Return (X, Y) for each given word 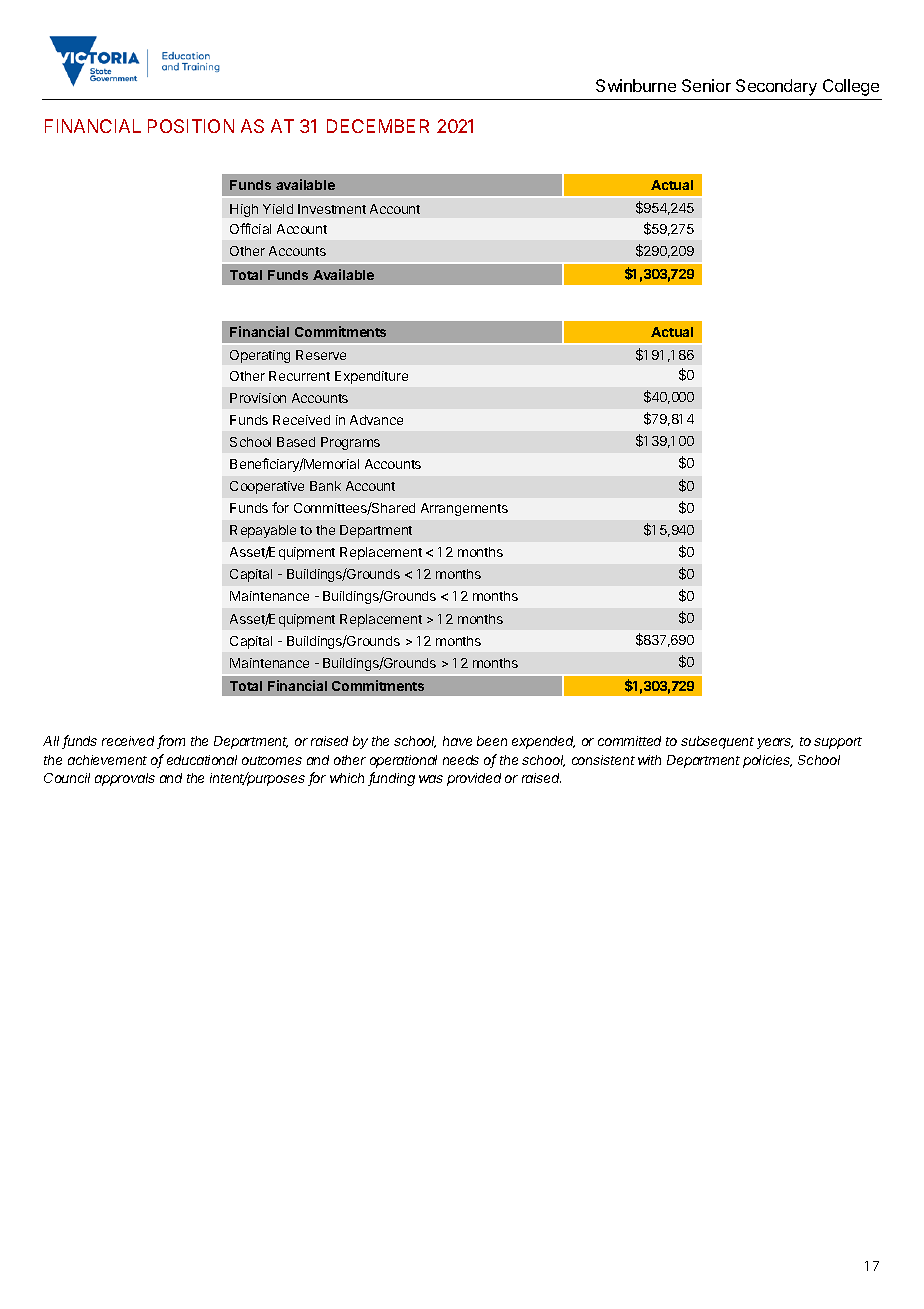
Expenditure (371, 377)
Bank (325, 486)
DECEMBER (378, 126)
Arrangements (464, 509)
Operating (260, 356)
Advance (376, 420)
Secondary (776, 87)
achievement (107, 760)
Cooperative (267, 487)
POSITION (191, 126)
